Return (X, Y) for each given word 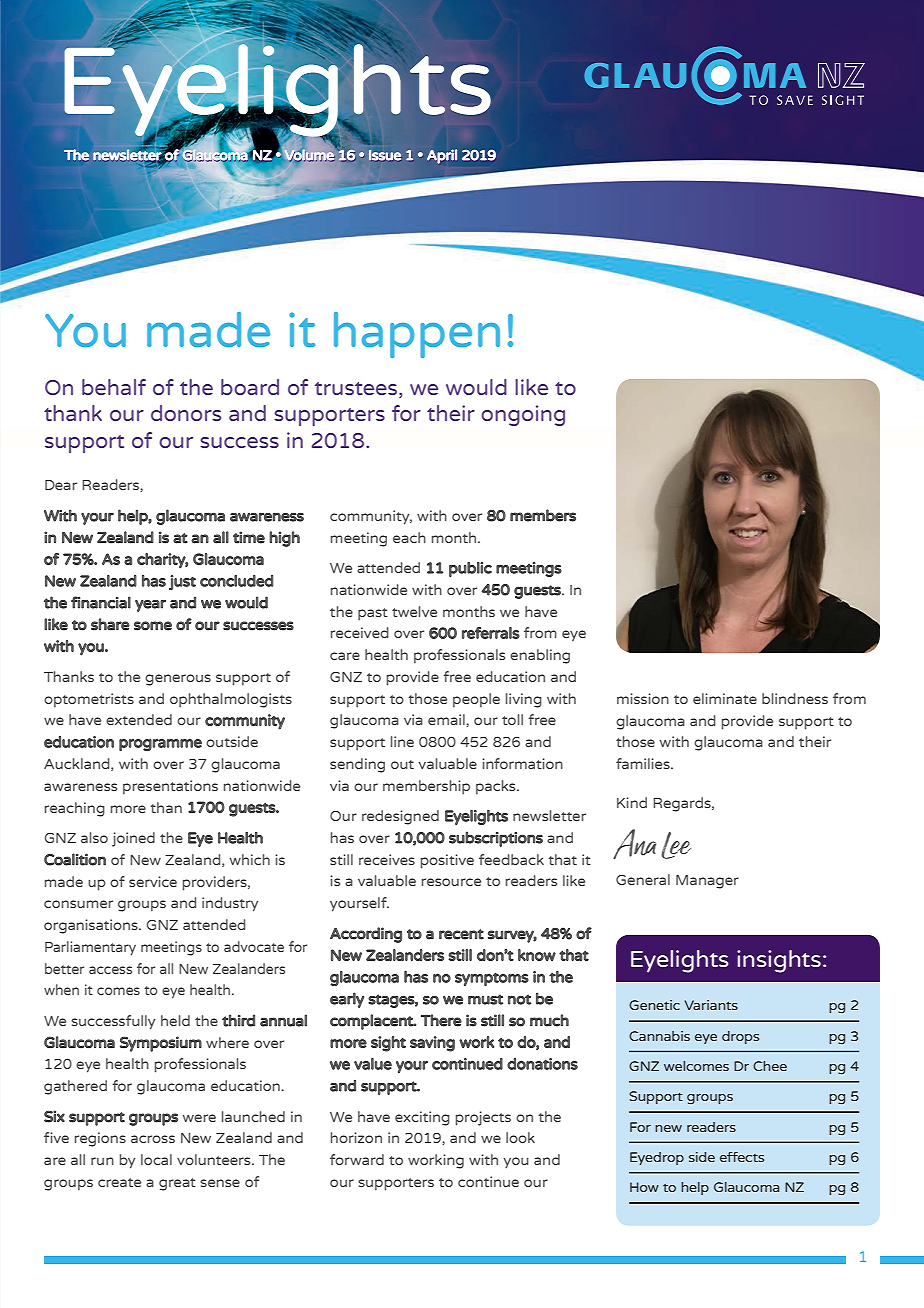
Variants (711, 1005)
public (470, 569)
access (110, 970)
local (156, 1159)
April (442, 156)
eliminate (725, 698)
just (182, 582)
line (402, 741)
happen (417, 335)
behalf (114, 387)
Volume (310, 154)
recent (461, 934)
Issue (385, 155)
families (644, 763)
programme (160, 745)
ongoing (523, 415)
